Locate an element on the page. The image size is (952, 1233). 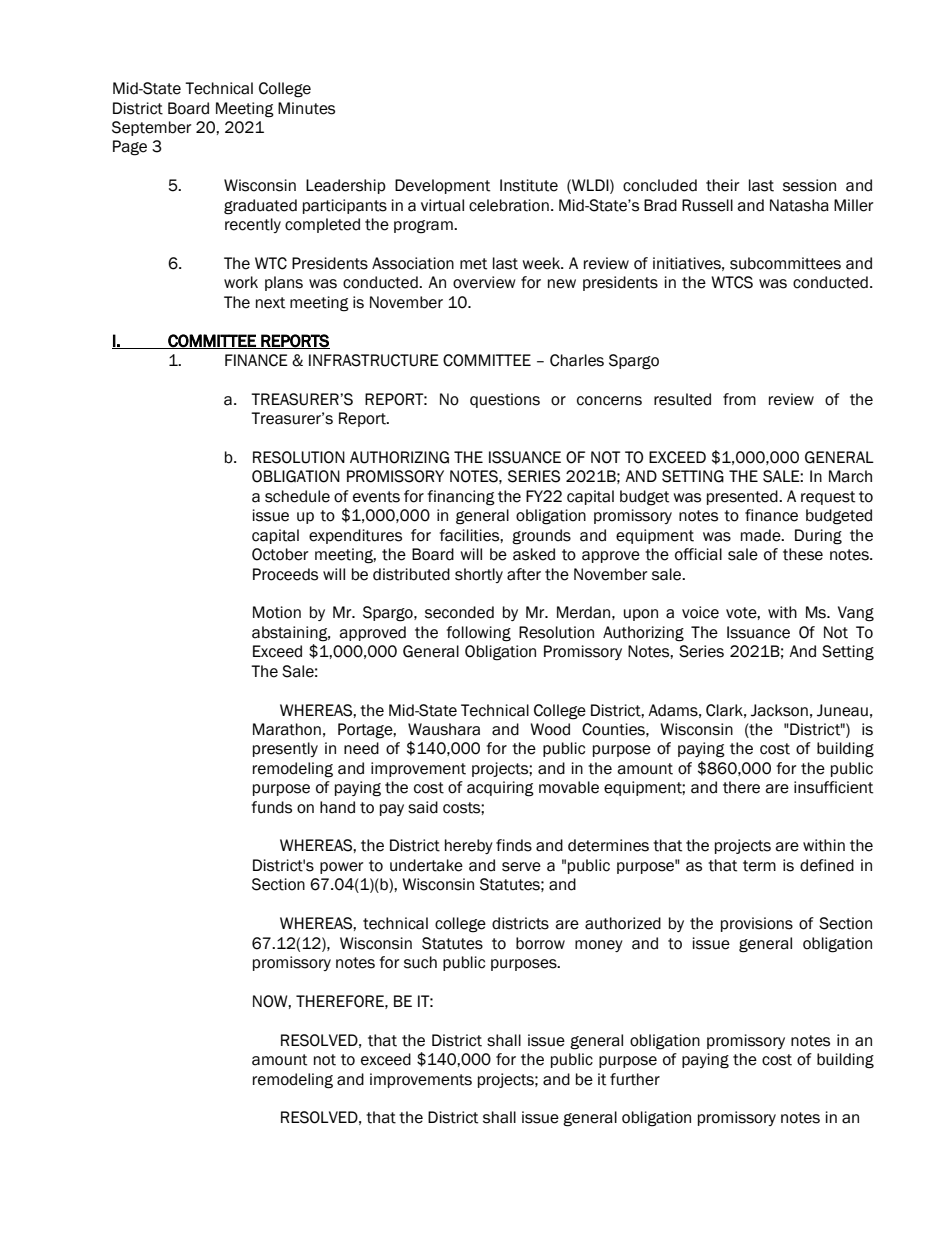
such is located at coordinates (420, 962).
